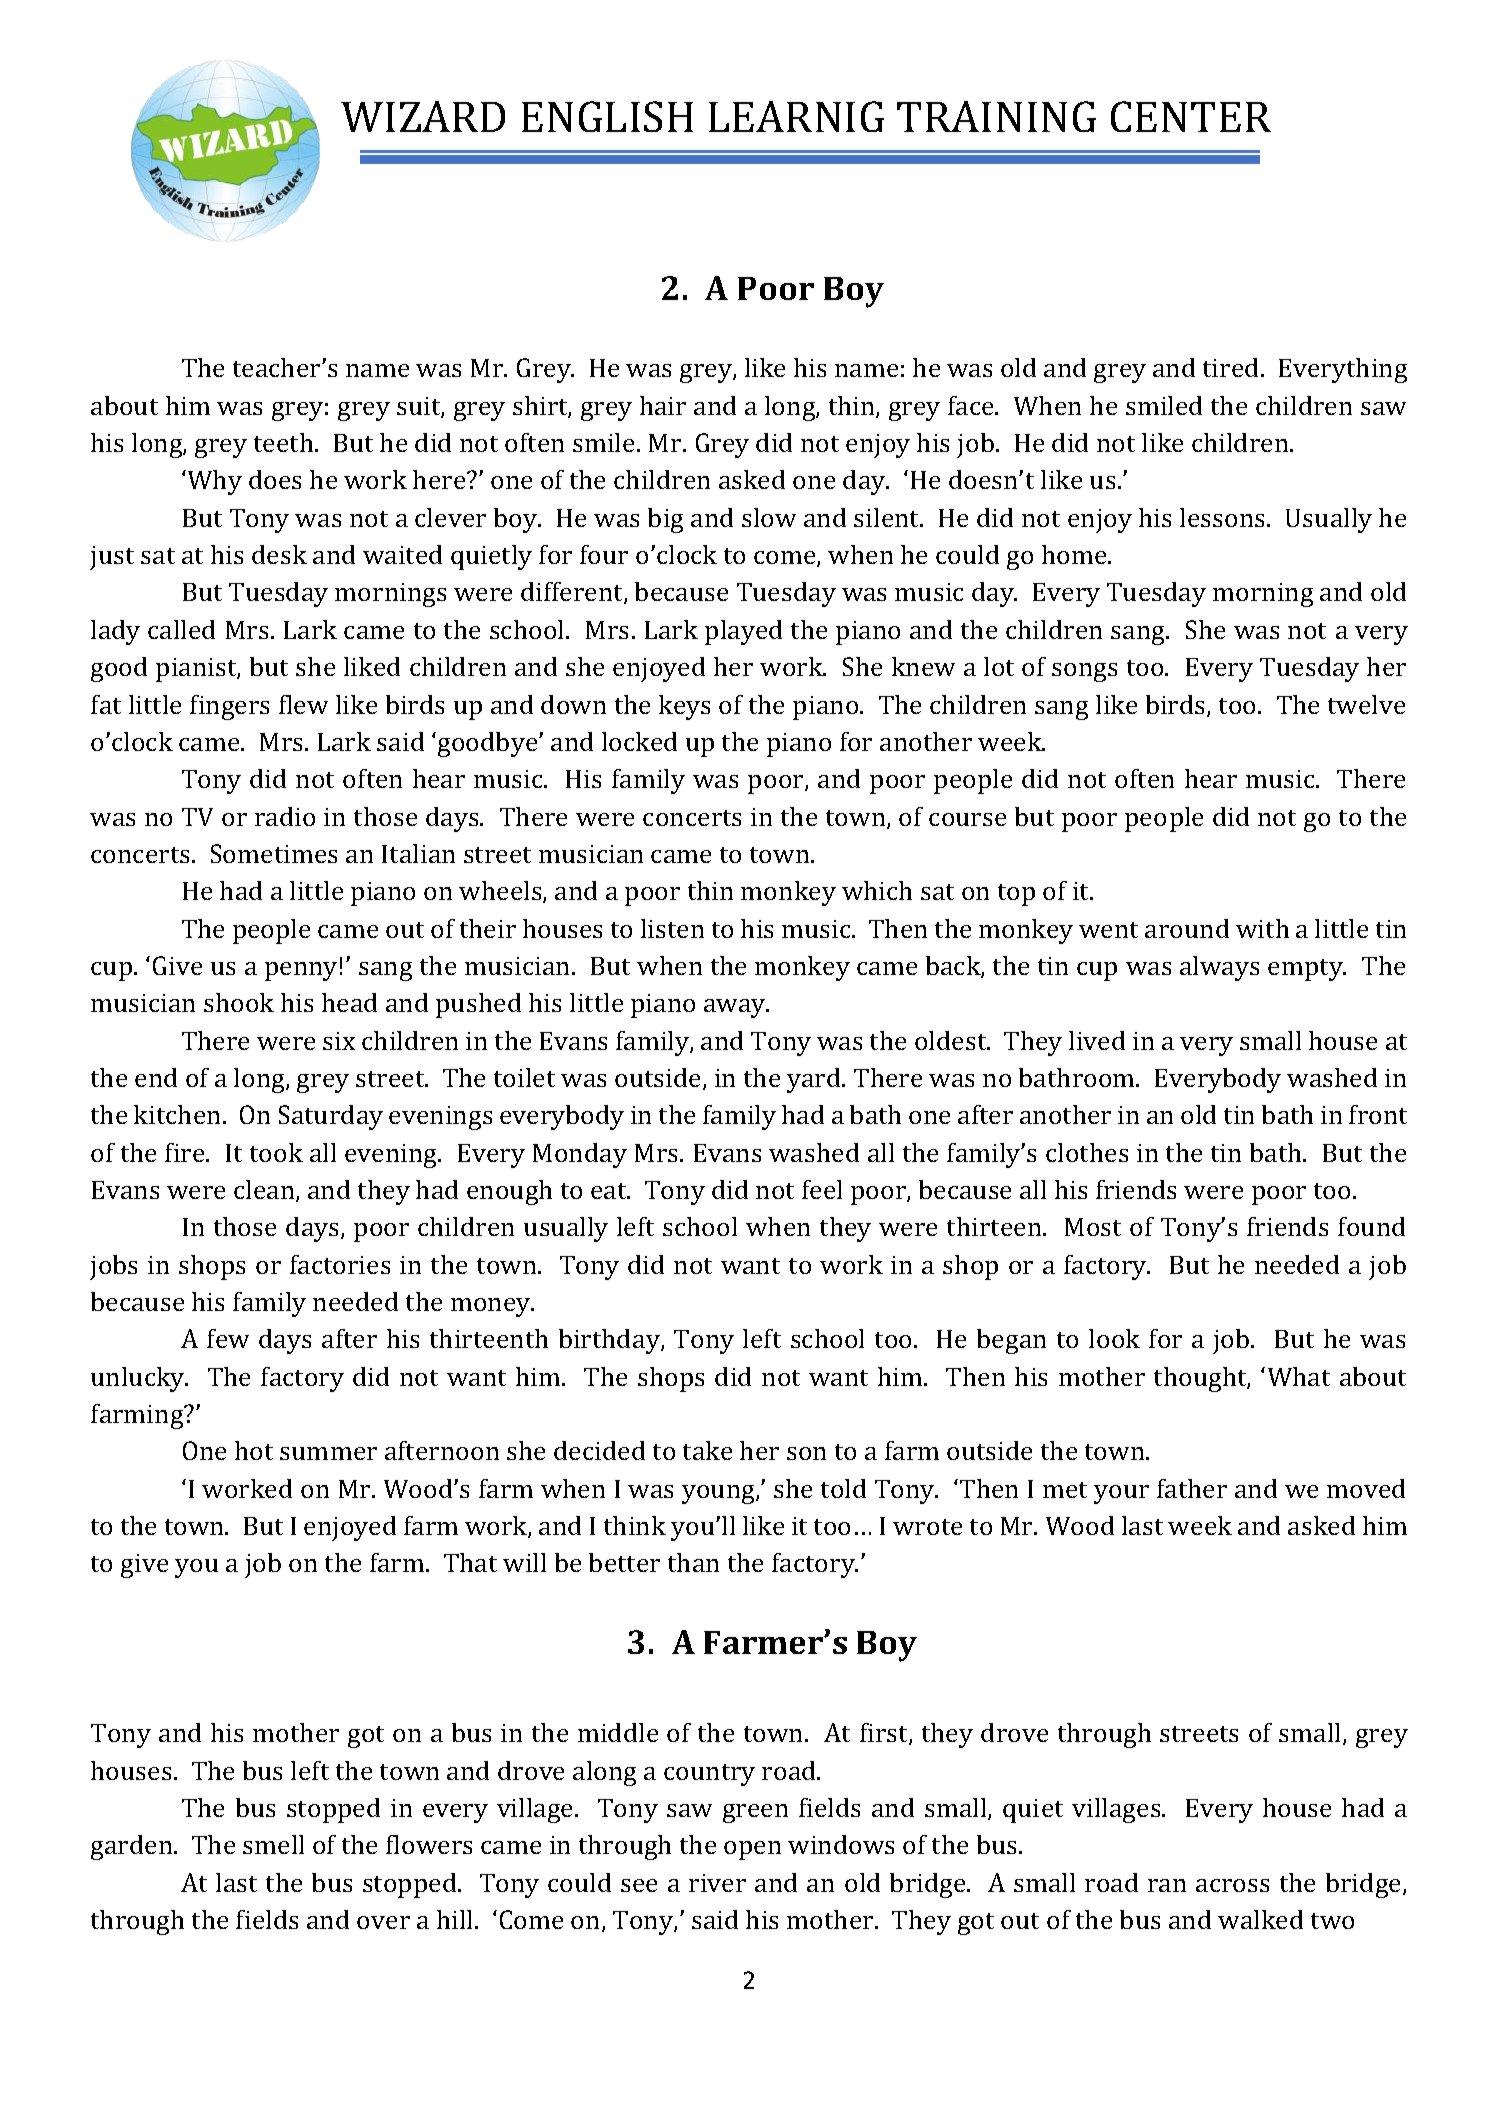  What do you see at coordinates (423, 116) in the screenshot?
I see `WIZARD` at bounding box center [423, 116].
